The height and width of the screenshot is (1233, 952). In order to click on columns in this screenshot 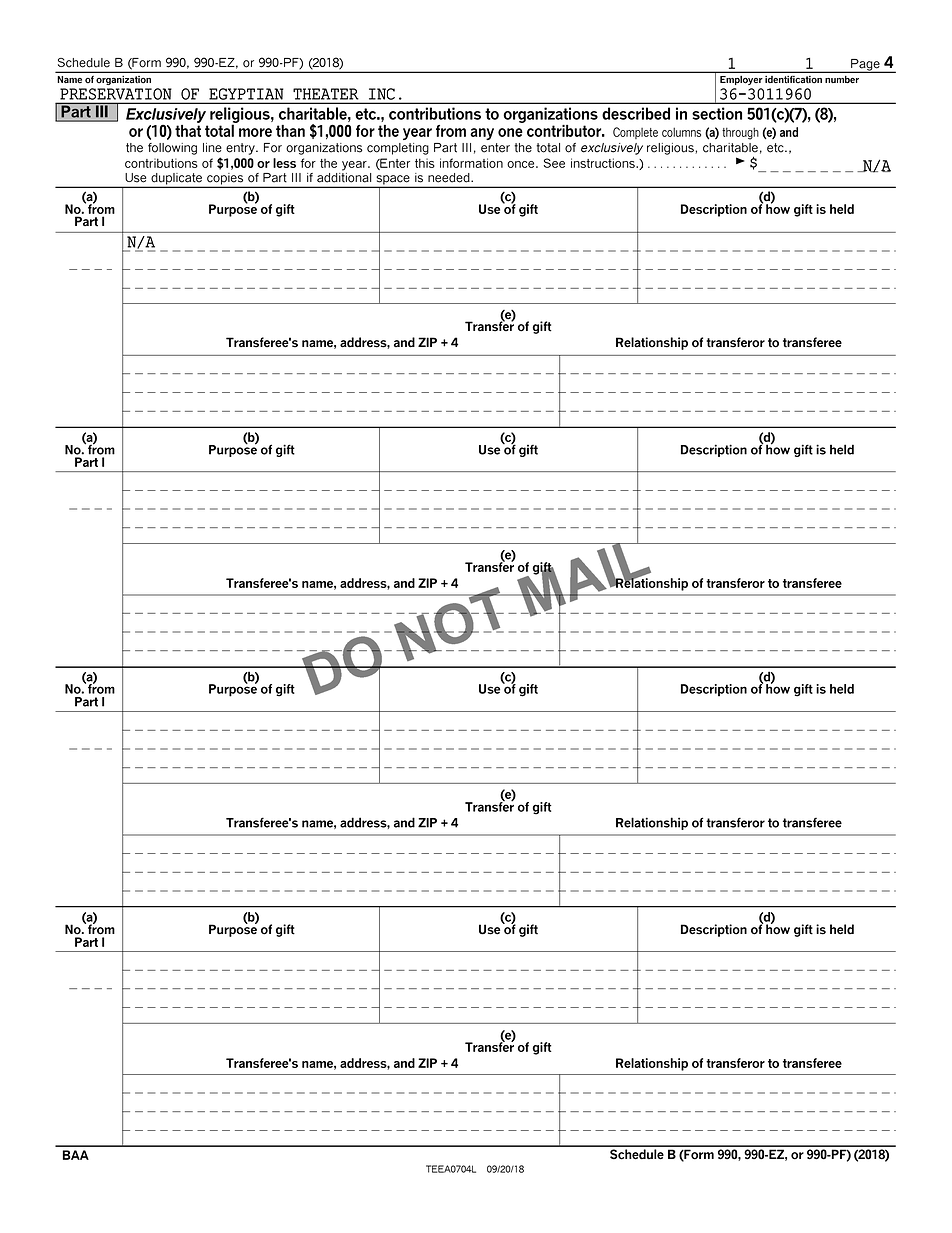, I will do `click(681, 132)`.
